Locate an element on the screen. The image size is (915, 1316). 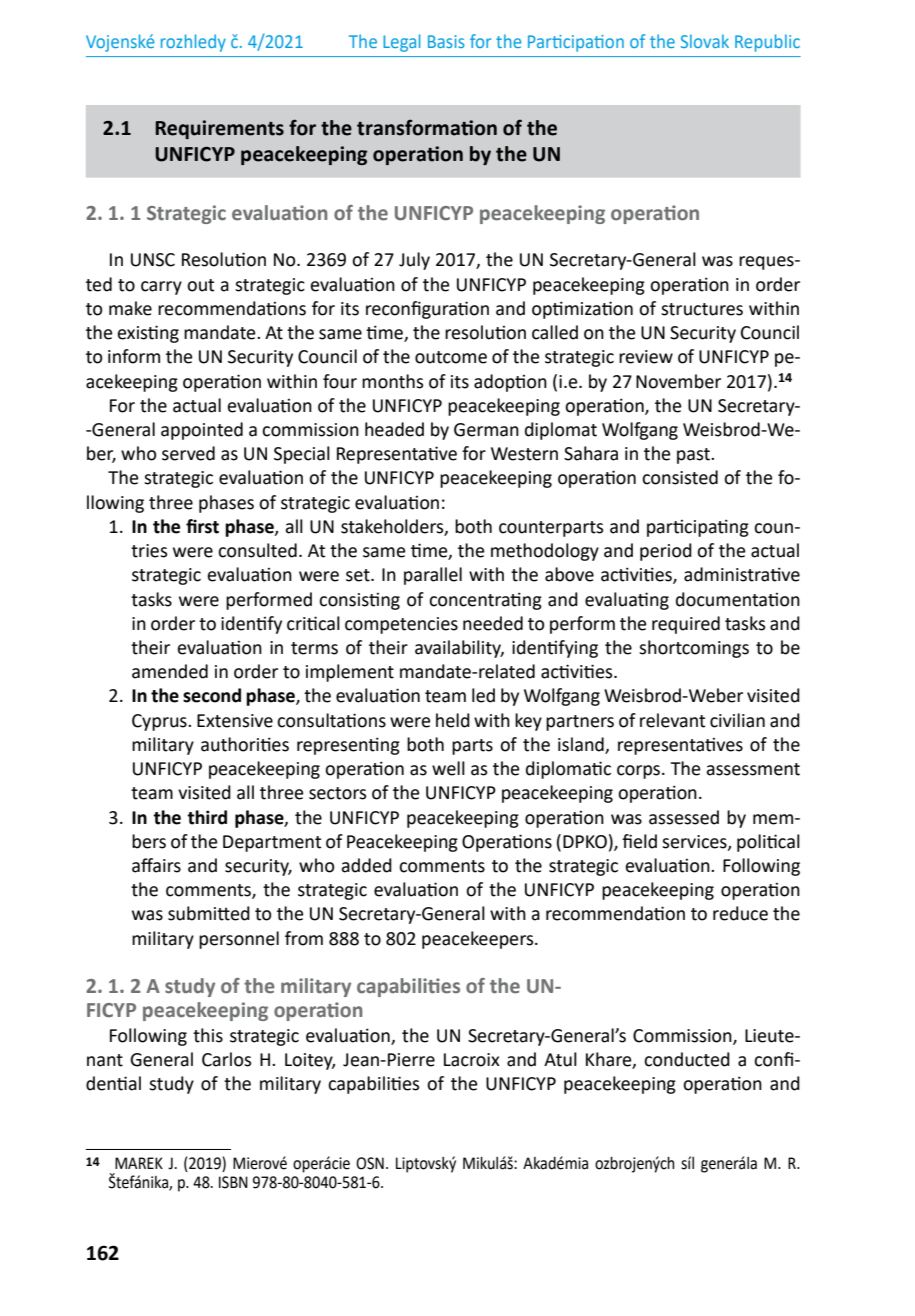
Requirements is located at coordinates (219, 129).
